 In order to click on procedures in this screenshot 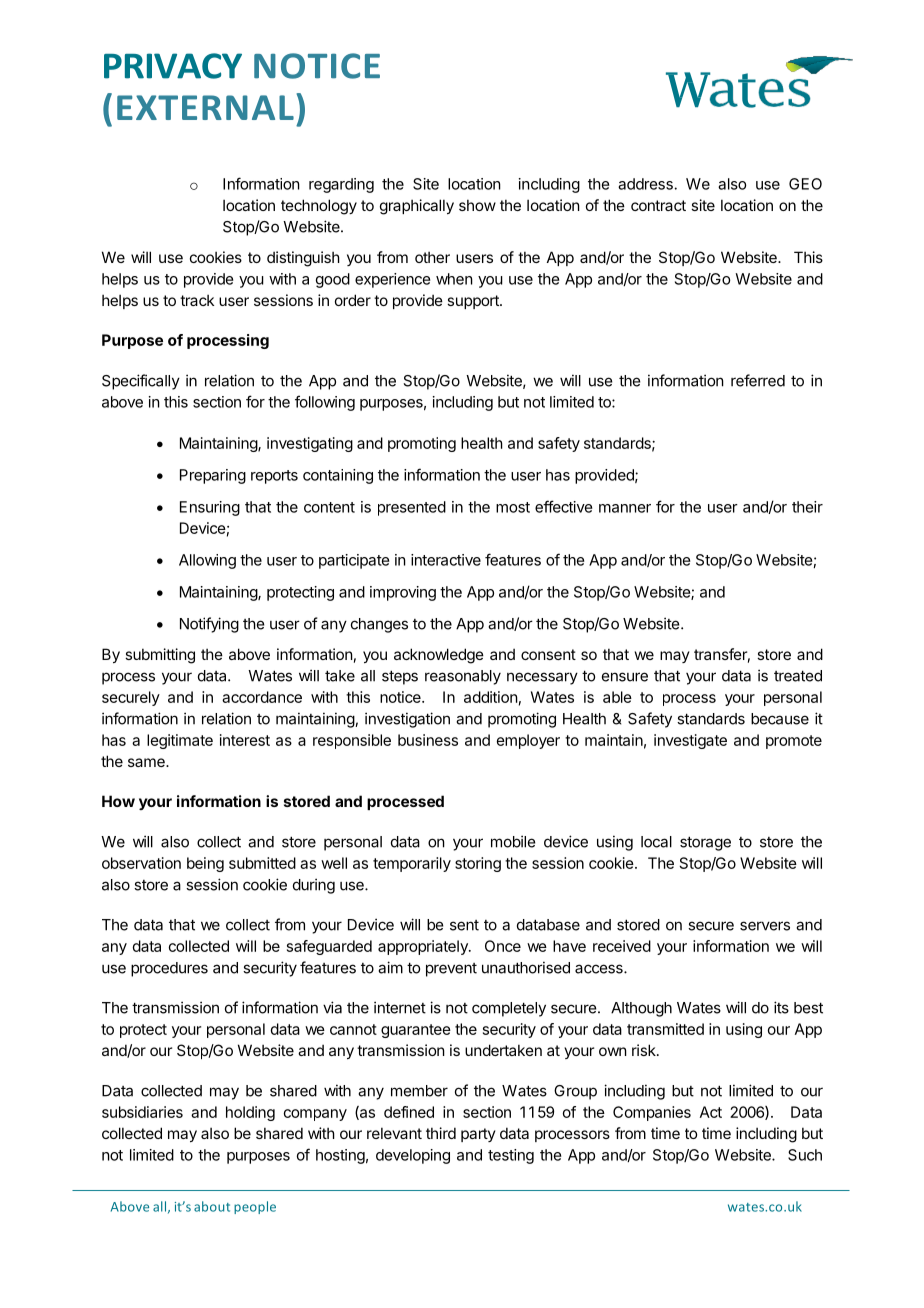, I will do `click(169, 969)`.
